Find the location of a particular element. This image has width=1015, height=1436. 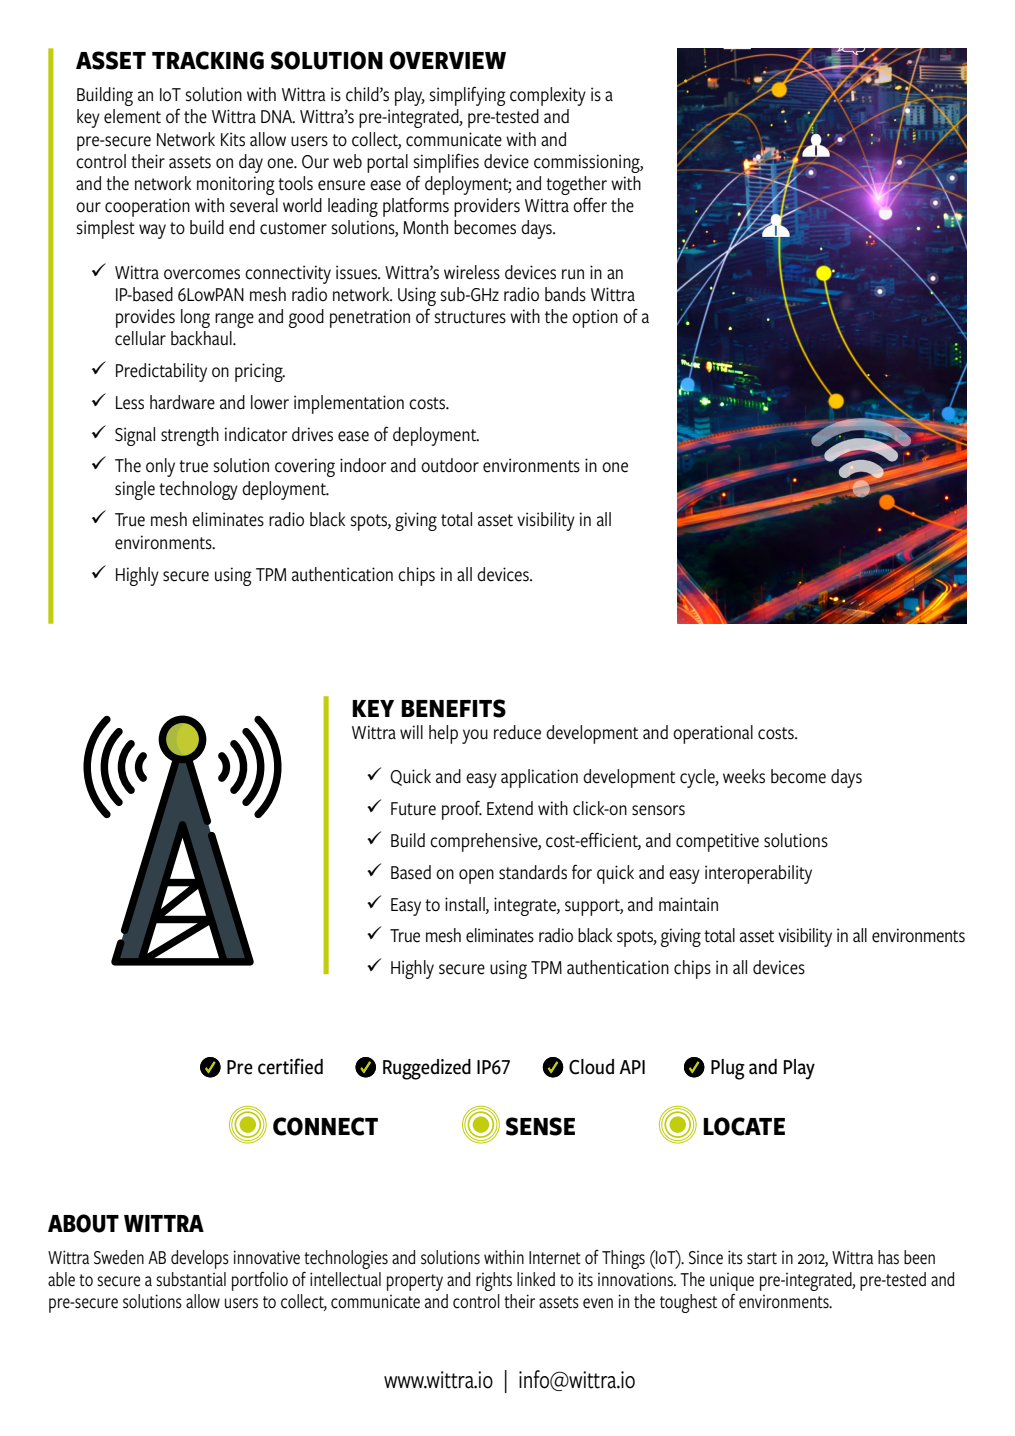

option is located at coordinates (595, 318).
